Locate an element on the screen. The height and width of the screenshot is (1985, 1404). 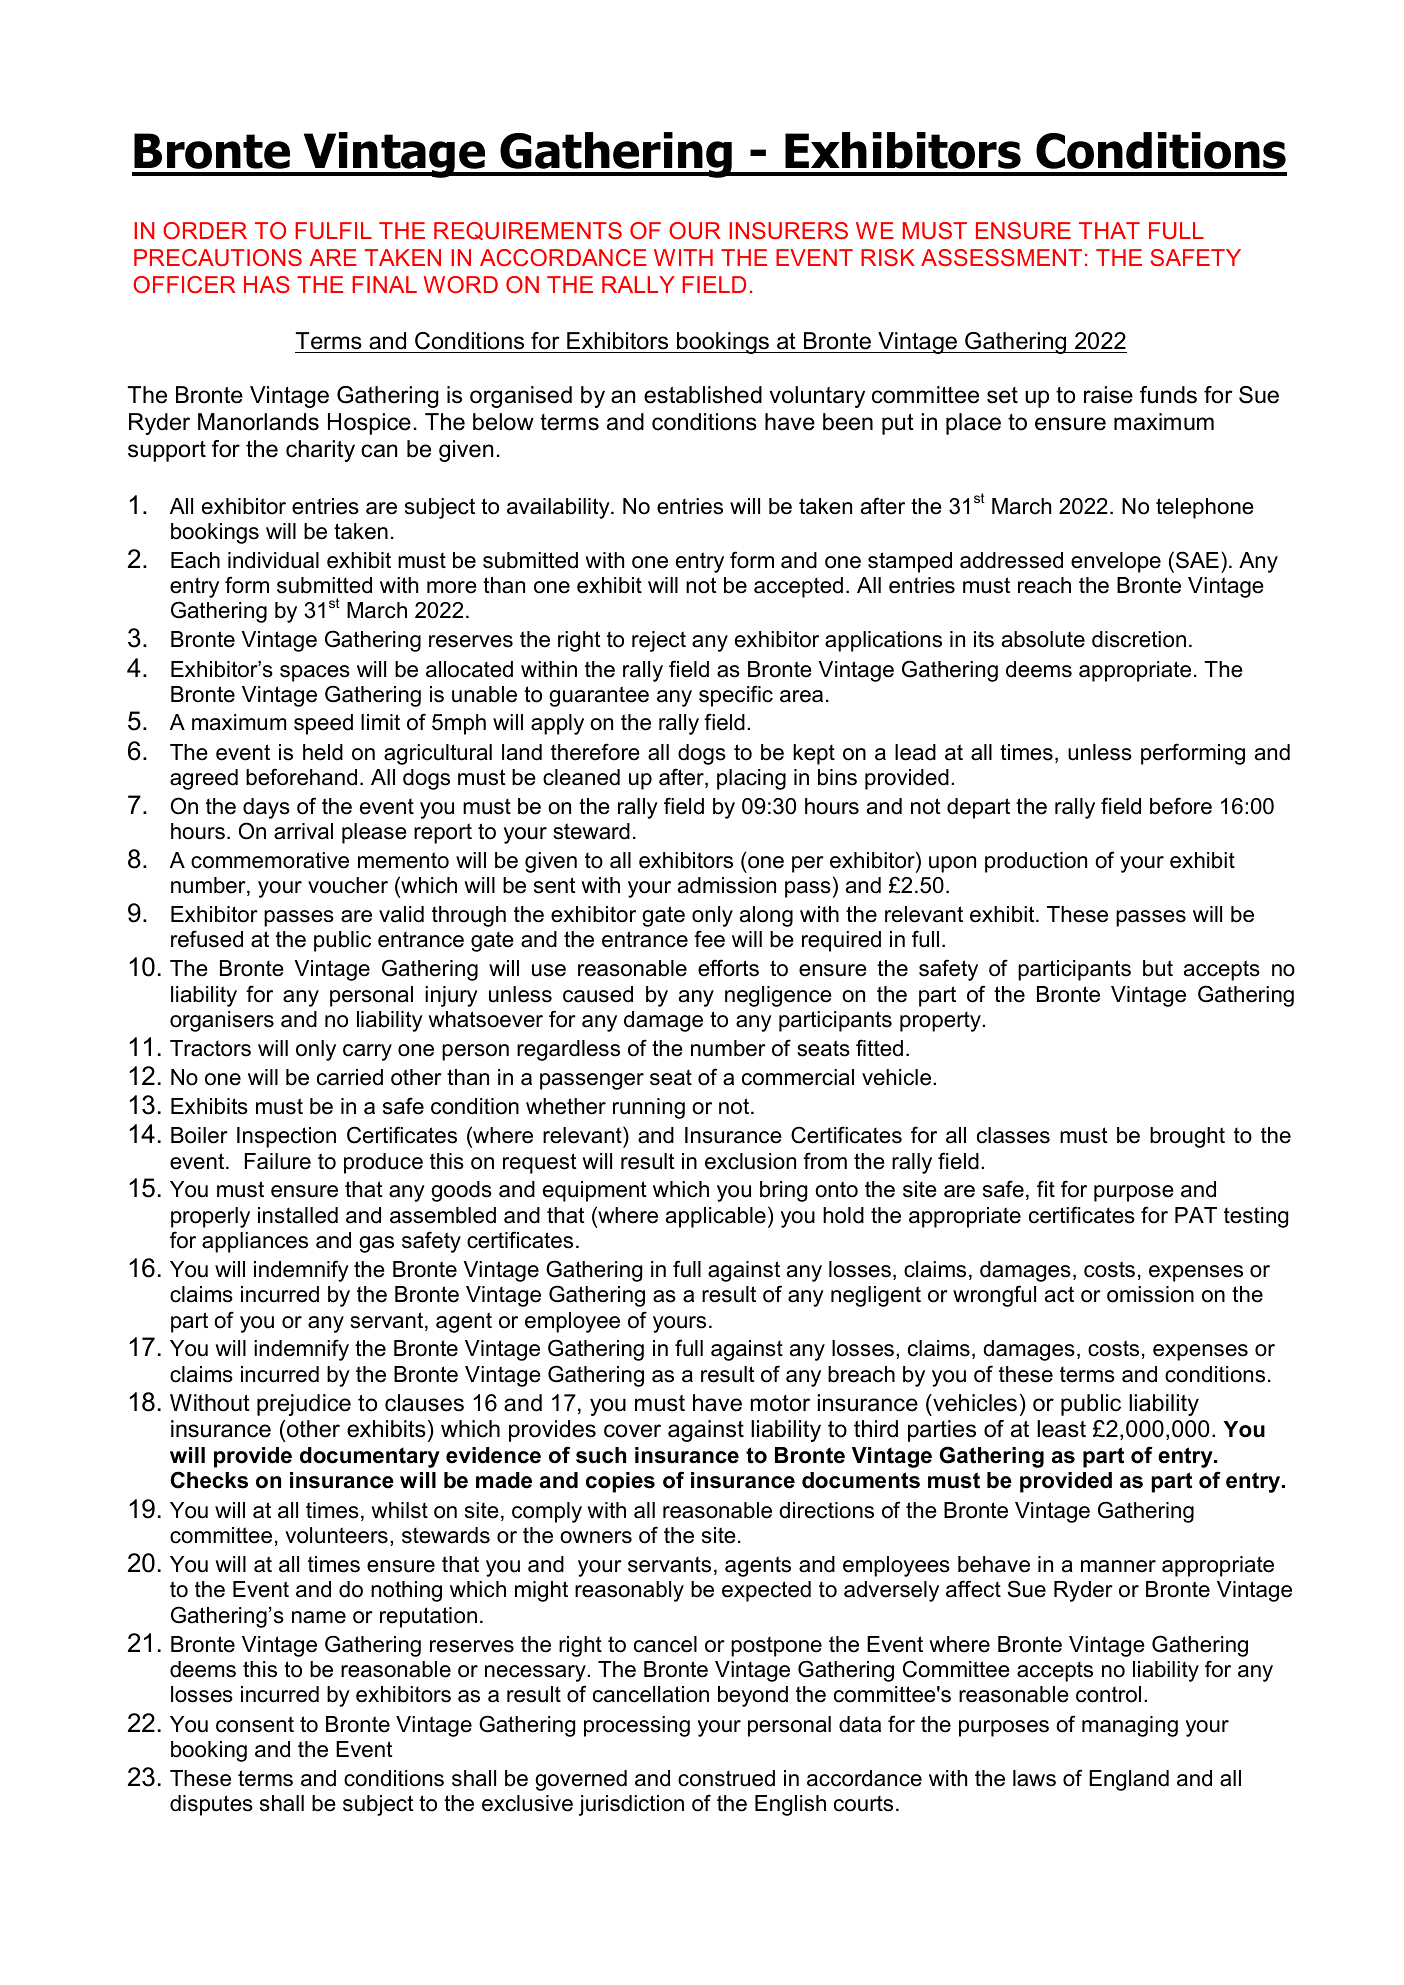
efforts is located at coordinates (728, 968).
